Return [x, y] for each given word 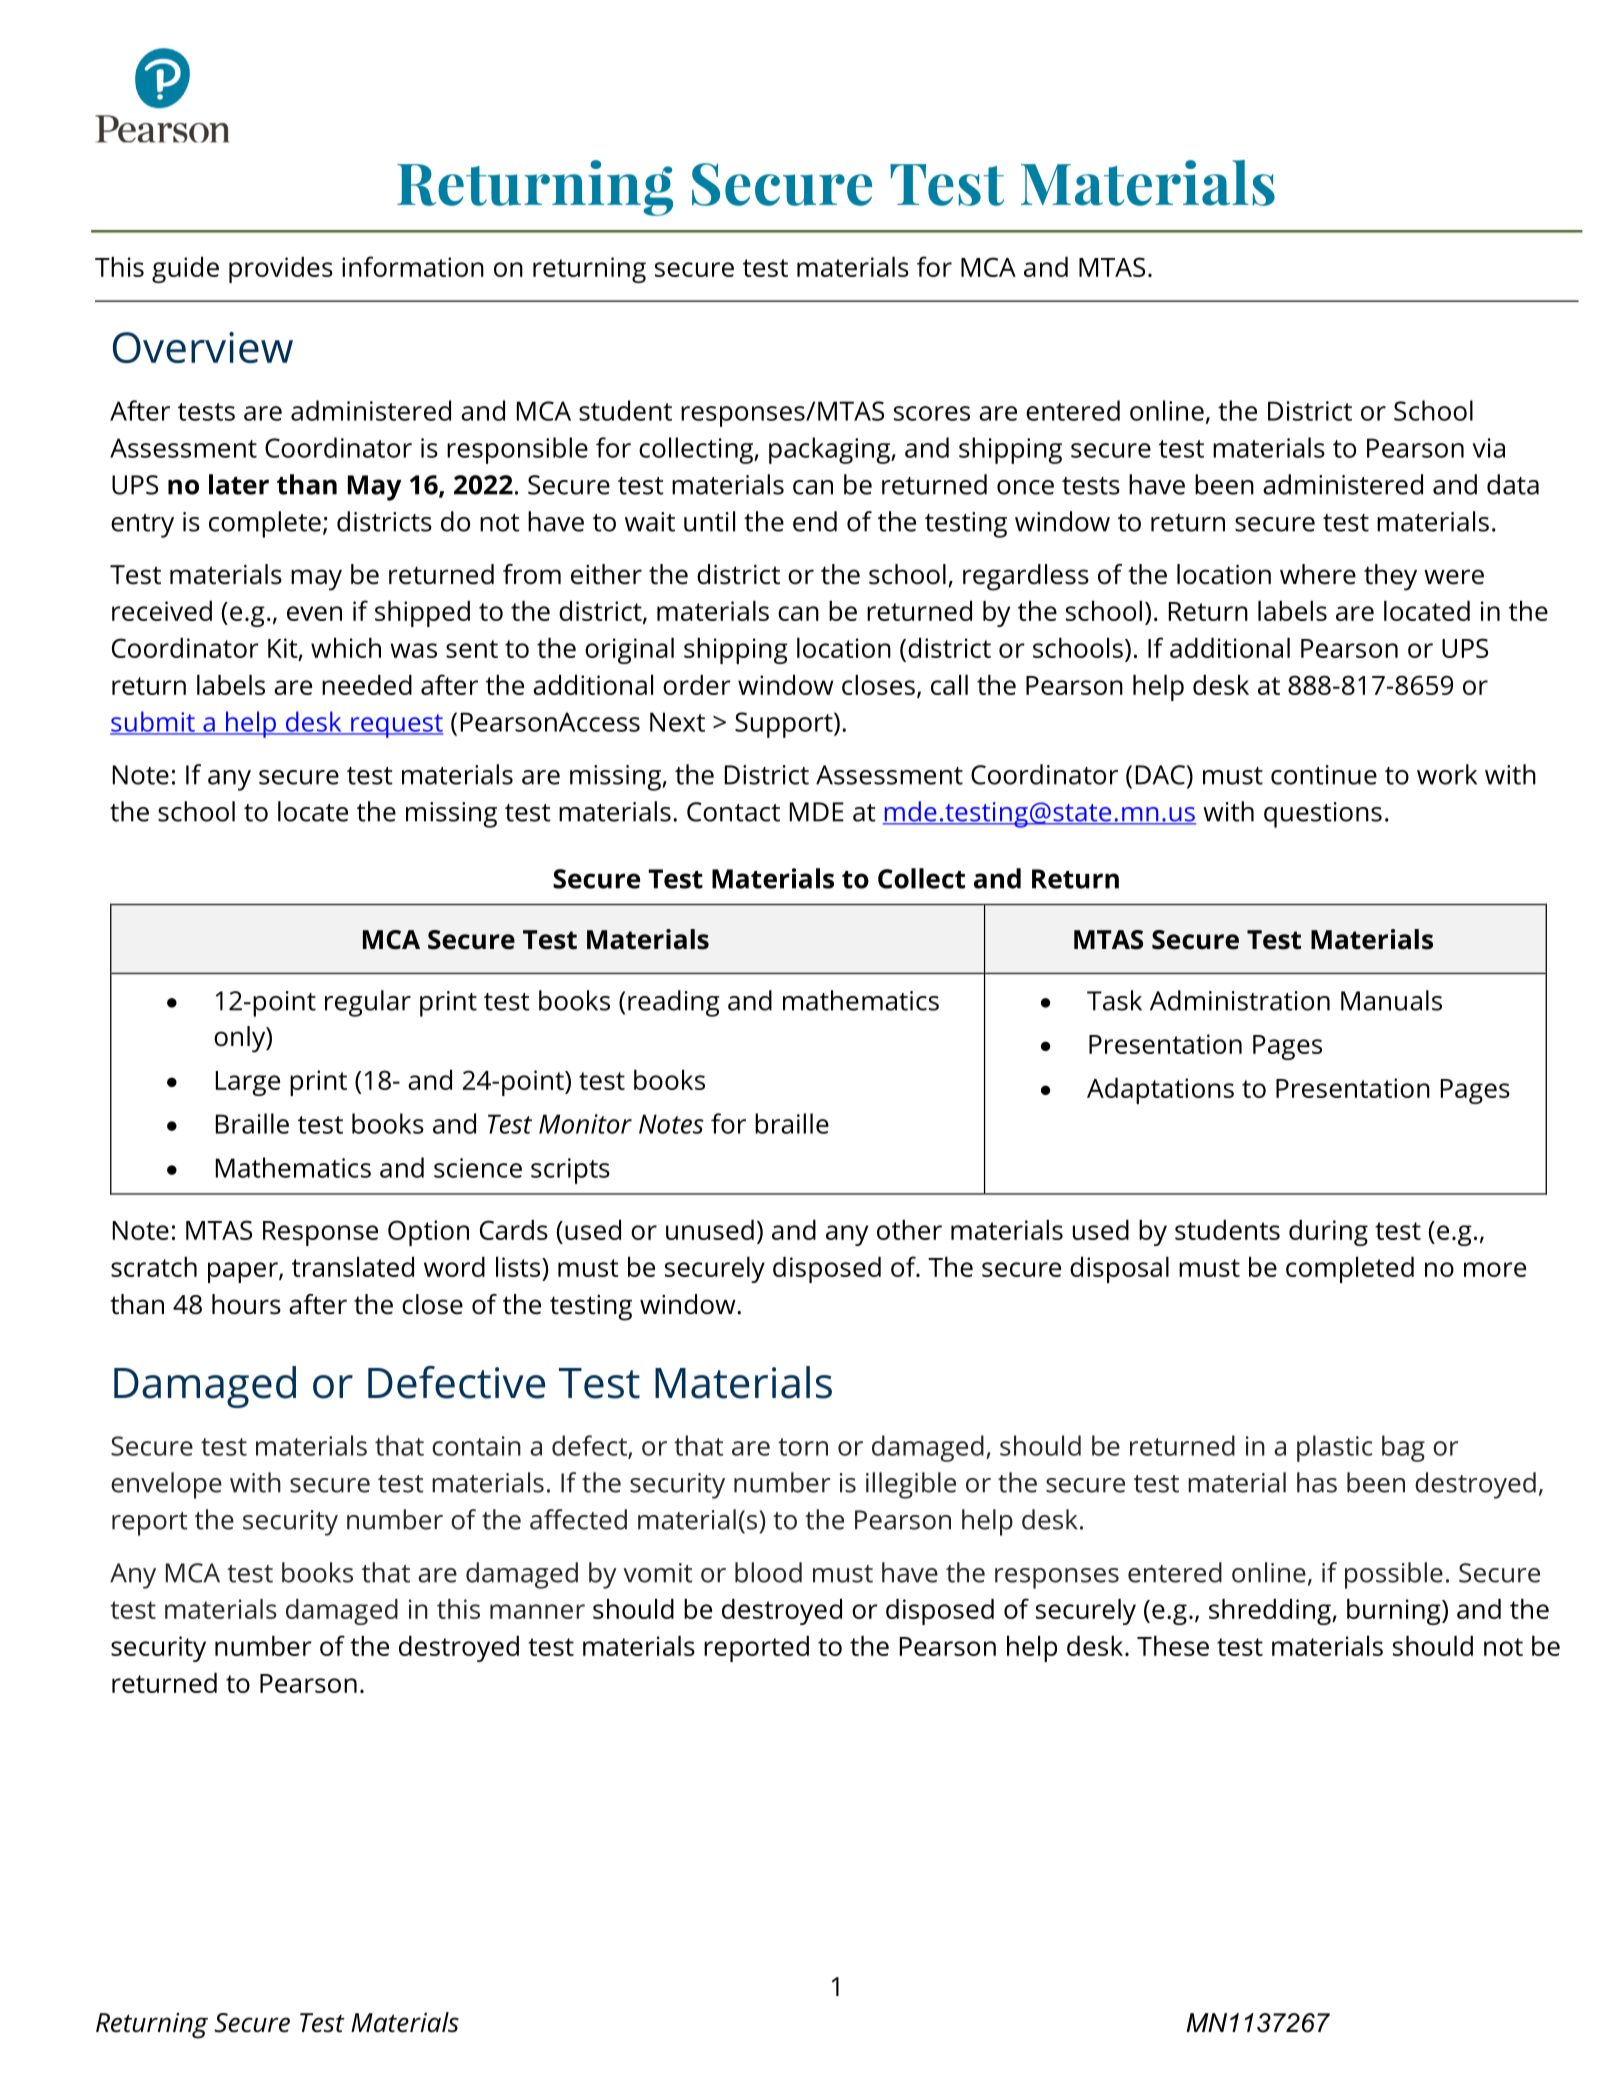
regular [368, 1003]
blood [768, 1572]
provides [281, 269]
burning [1395, 1611]
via [1488, 448]
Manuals [1391, 1000]
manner [537, 1611]
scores [932, 413]
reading [674, 1003]
